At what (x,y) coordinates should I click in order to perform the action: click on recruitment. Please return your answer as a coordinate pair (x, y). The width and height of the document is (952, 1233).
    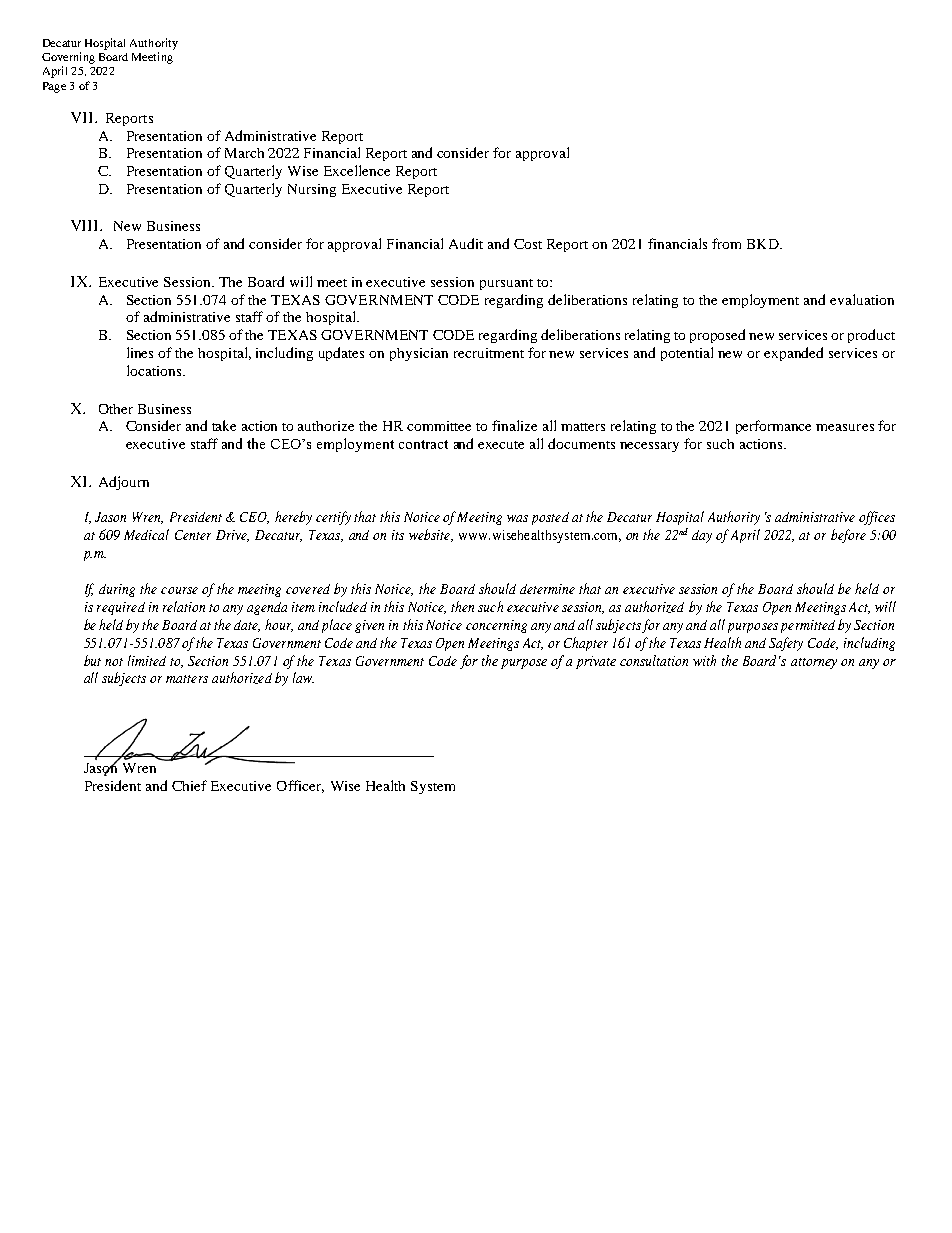
    Looking at the image, I should click on (489, 353).
